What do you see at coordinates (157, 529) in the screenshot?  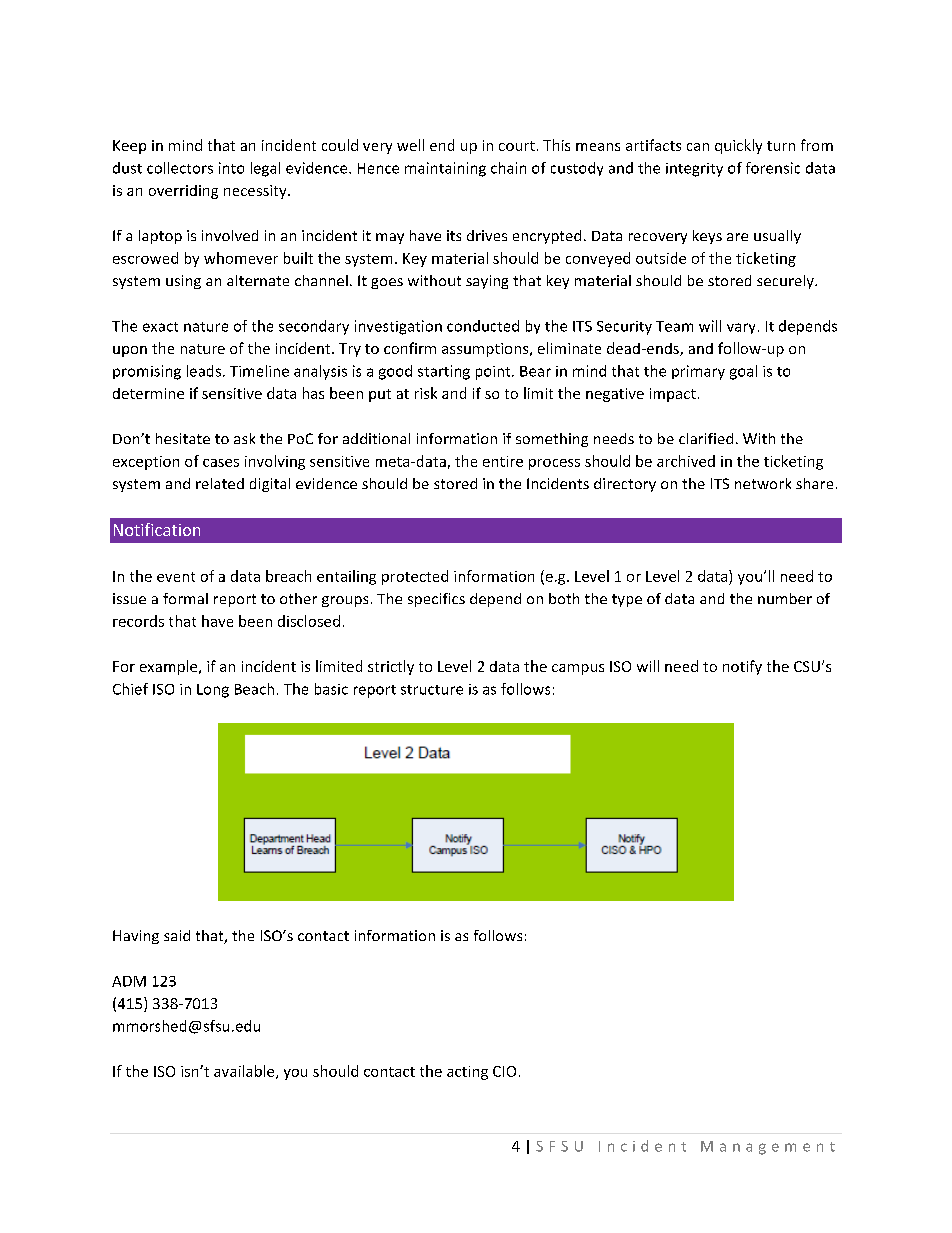 I see `Notification` at bounding box center [157, 529].
